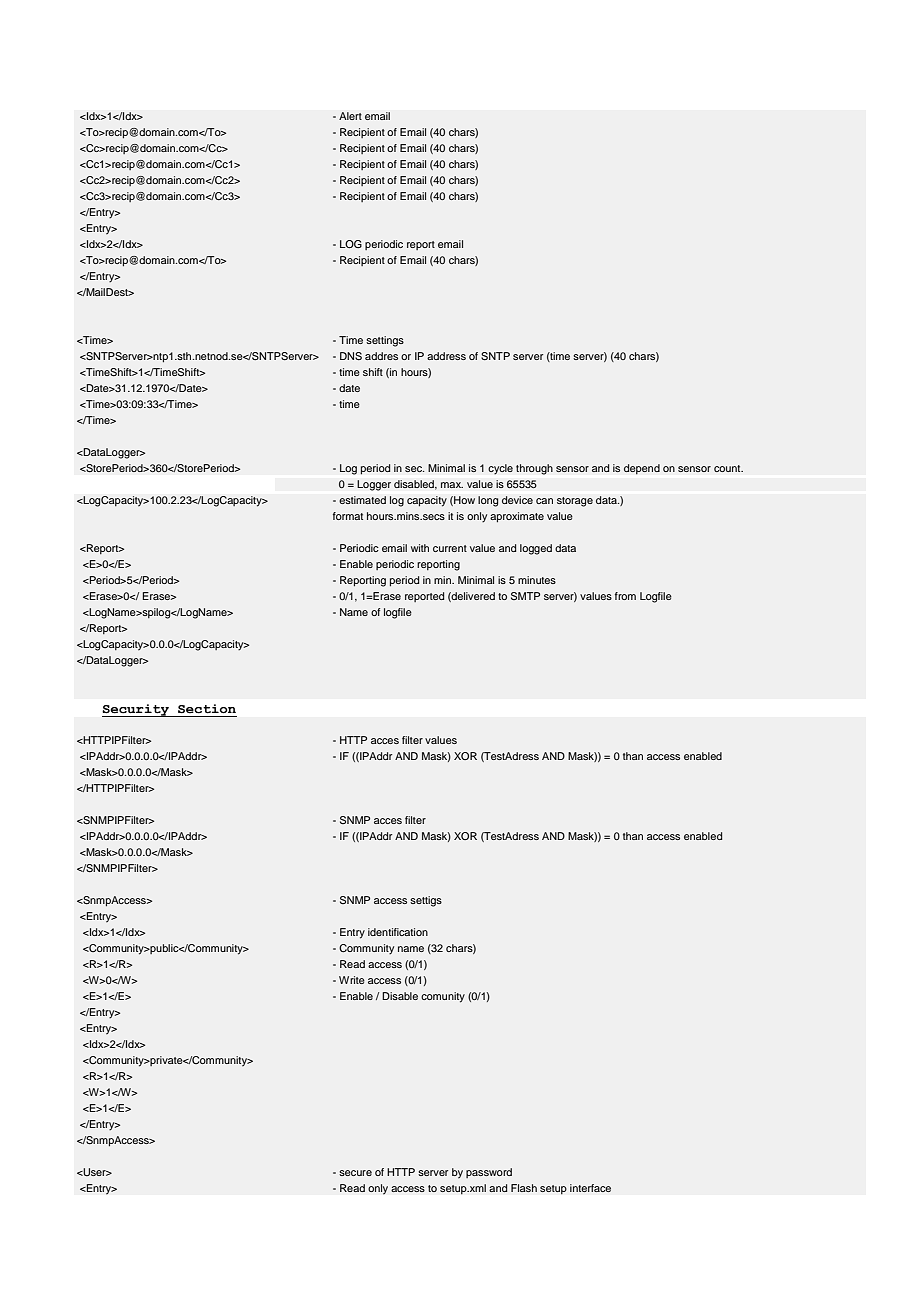 This screenshot has height=1308, width=924. Describe the element at coordinates (489, 1173) in the screenshot. I see `password` at that location.
